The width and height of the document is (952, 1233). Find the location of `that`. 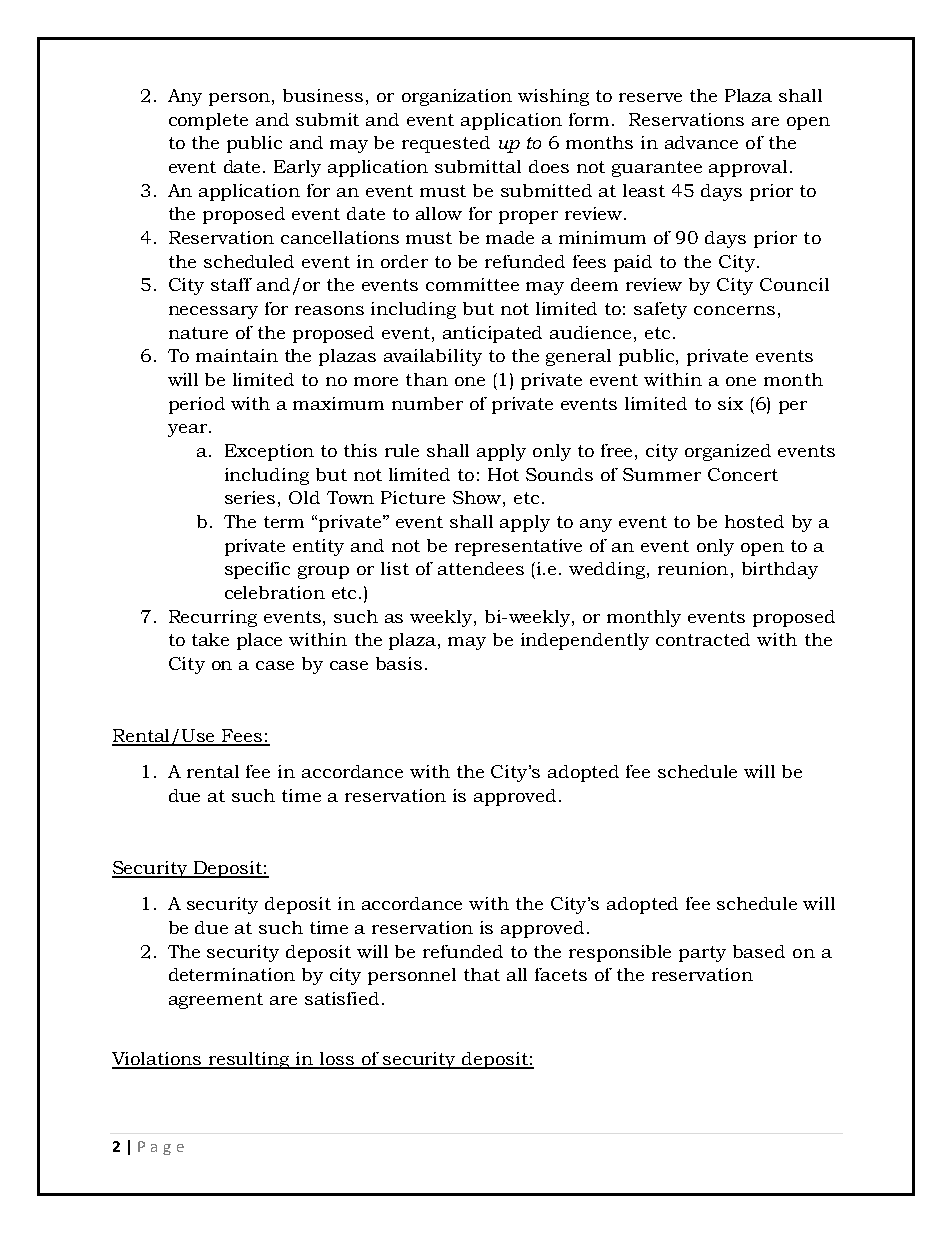

that is located at coordinates (482, 974).
